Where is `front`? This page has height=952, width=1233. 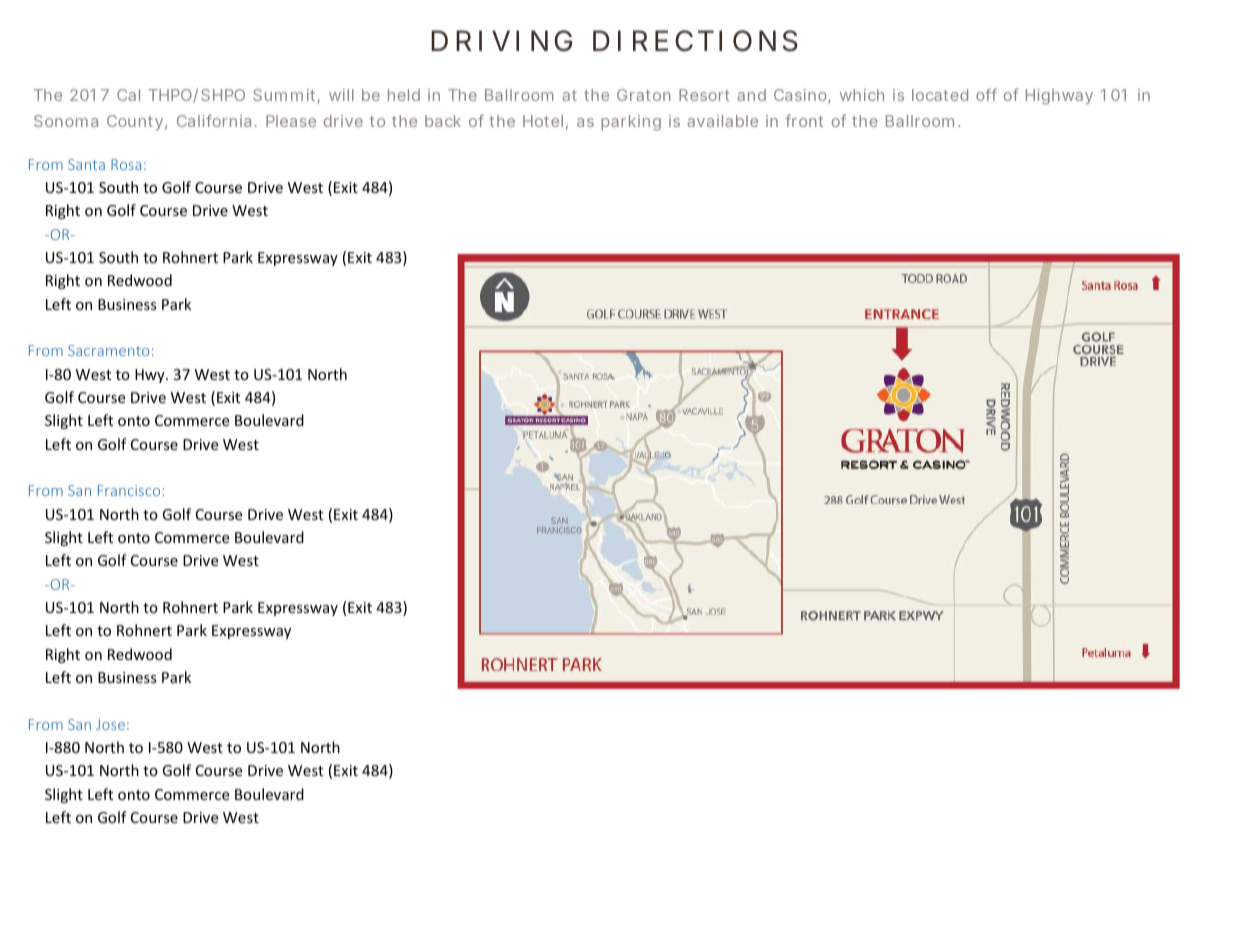 front is located at coordinates (804, 120).
